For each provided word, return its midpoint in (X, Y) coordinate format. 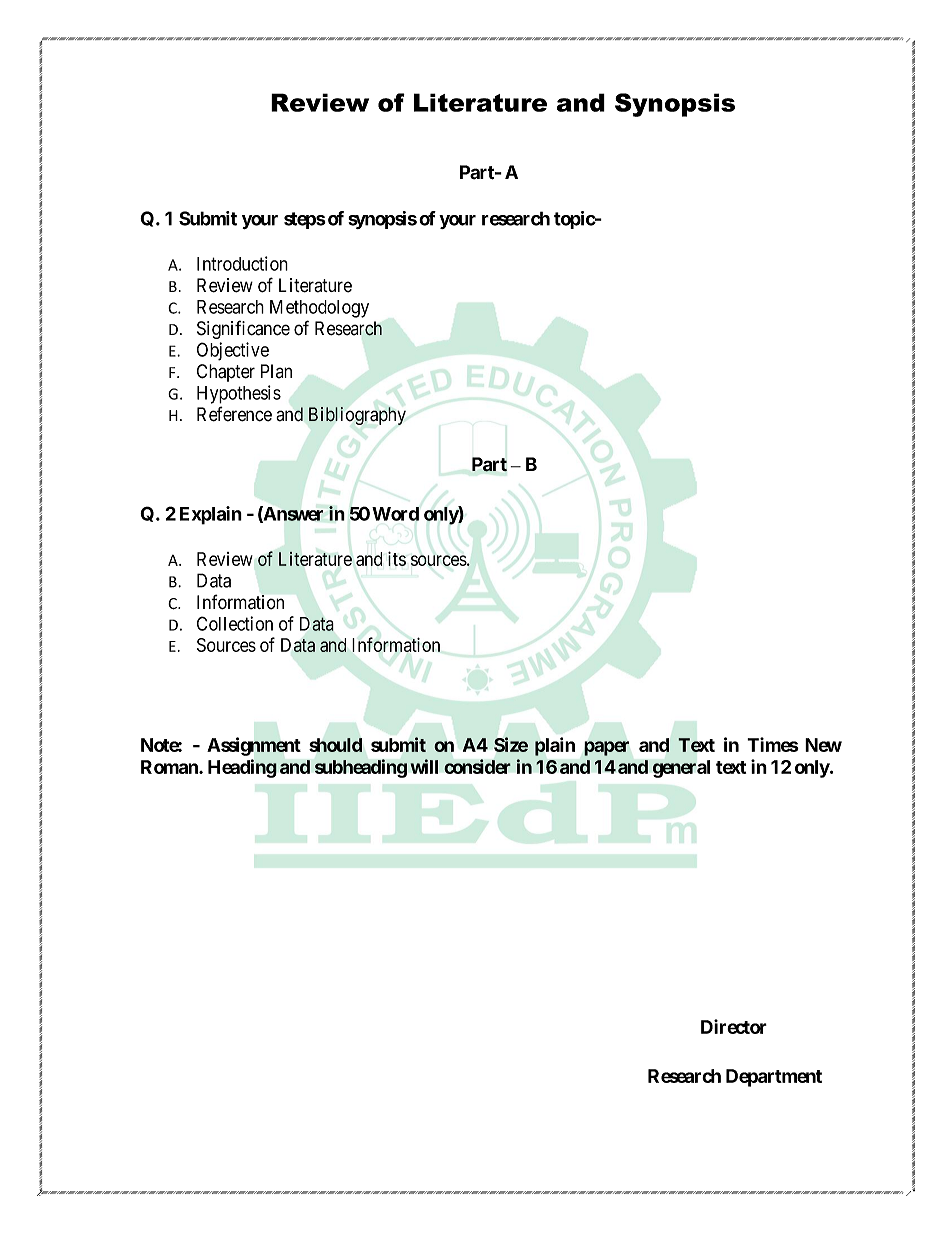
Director (734, 1026)
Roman (170, 767)
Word (395, 514)
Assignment (254, 746)
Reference (234, 414)
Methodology (319, 309)
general (681, 769)
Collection (235, 623)
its (397, 558)
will (424, 766)
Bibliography (357, 416)
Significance (243, 329)
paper (606, 748)
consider (477, 766)
